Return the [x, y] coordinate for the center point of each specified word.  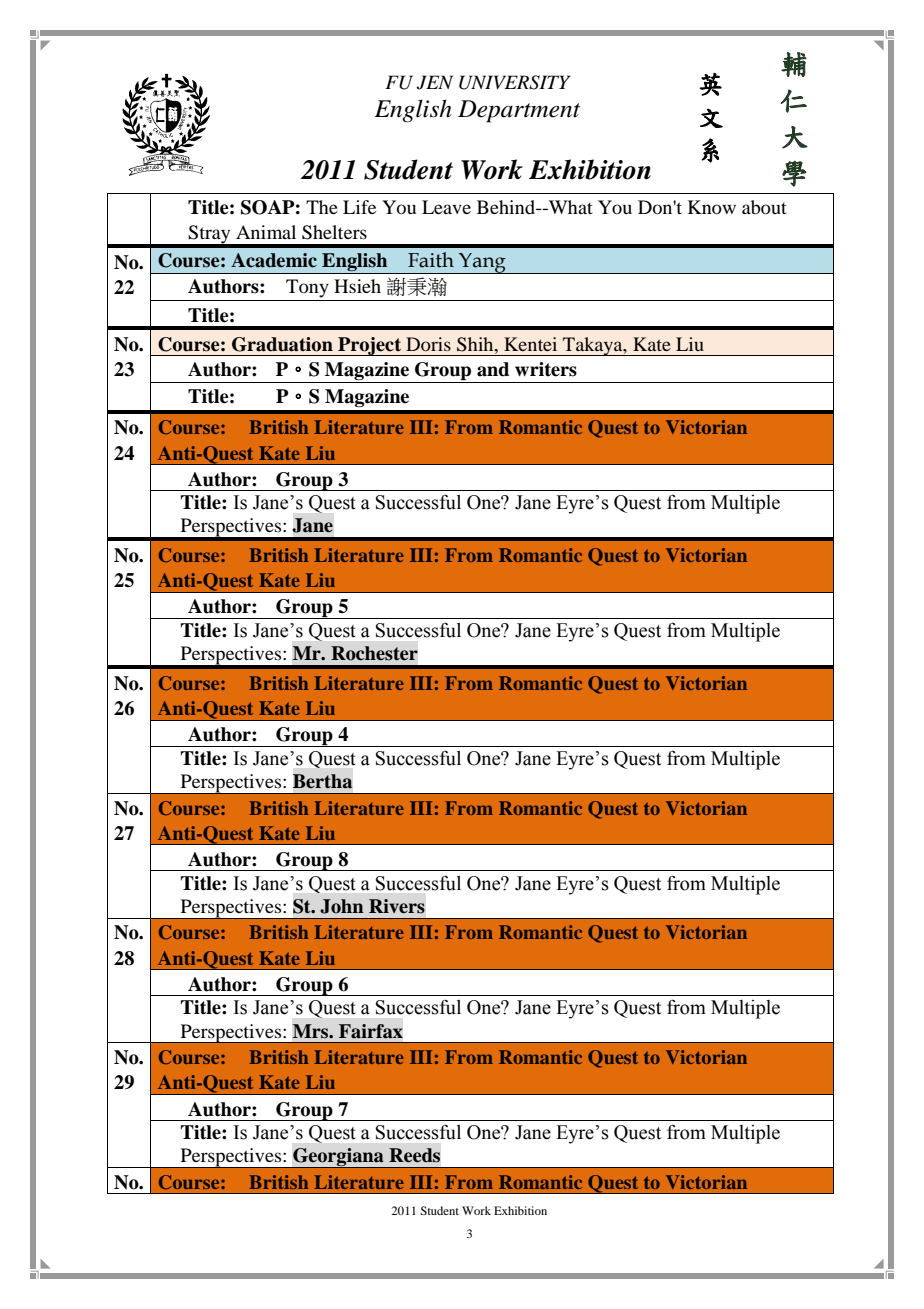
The [322, 207]
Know [712, 207]
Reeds [414, 1155]
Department [519, 111]
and [493, 369]
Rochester [374, 653]
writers [546, 369]
